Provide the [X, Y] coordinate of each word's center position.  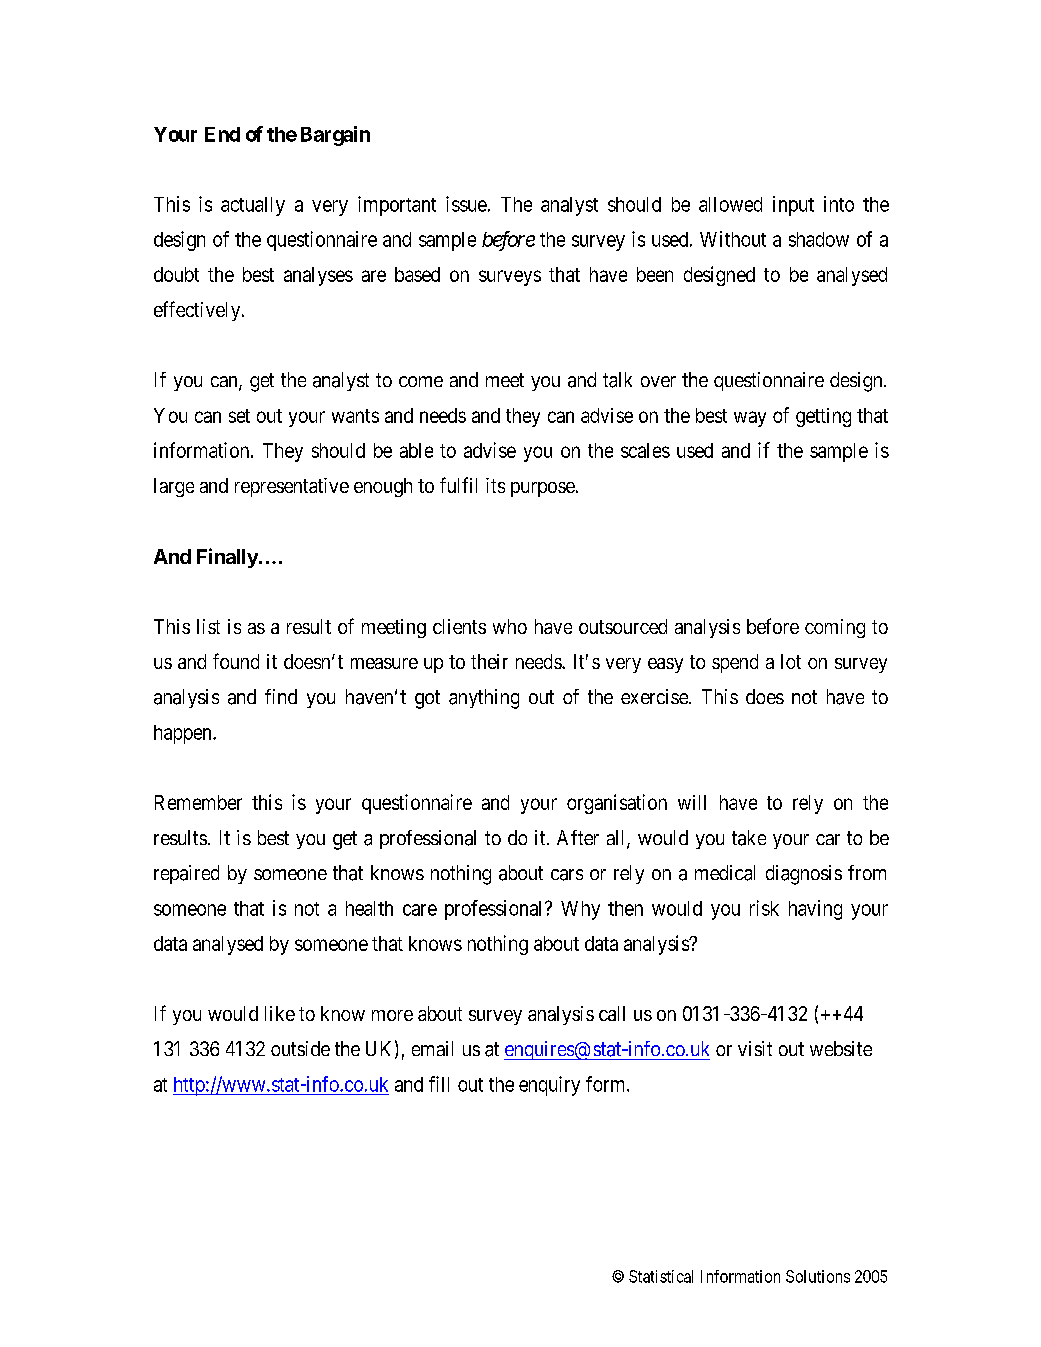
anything [484, 699]
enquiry [549, 1086]
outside [300, 1048]
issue [466, 204]
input [793, 206]
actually [253, 206]
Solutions [818, 1276]
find [281, 696]
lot [791, 661]
